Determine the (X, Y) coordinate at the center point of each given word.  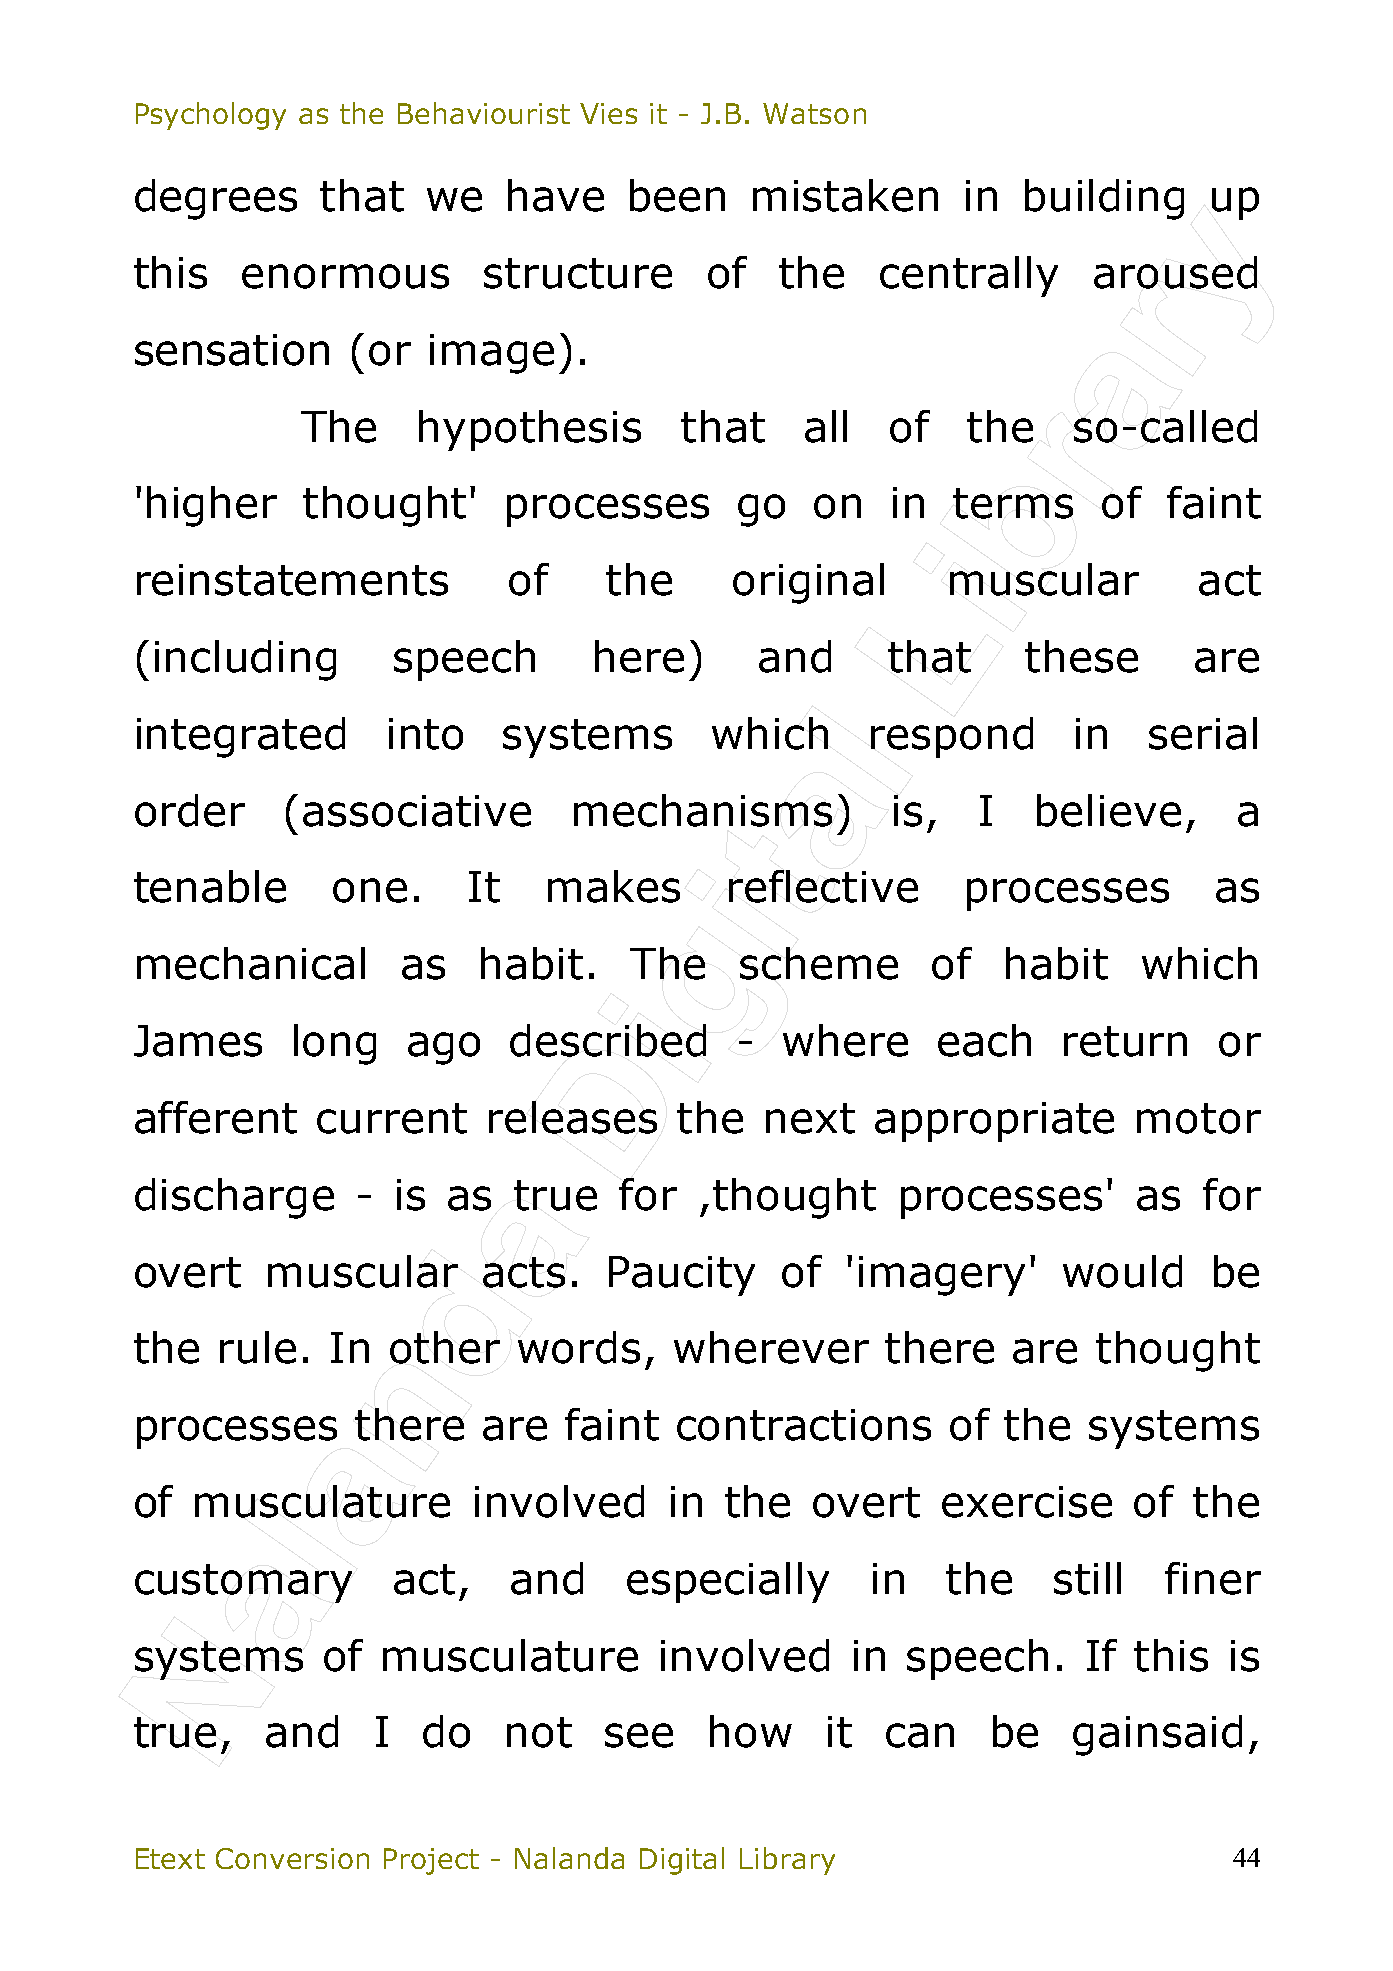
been (677, 195)
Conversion (292, 1858)
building (1104, 199)
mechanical (251, 963)
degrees (216, 199)
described (608, 1040)
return (1125, 1041)
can (920, 1735)
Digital (682, 1861)
